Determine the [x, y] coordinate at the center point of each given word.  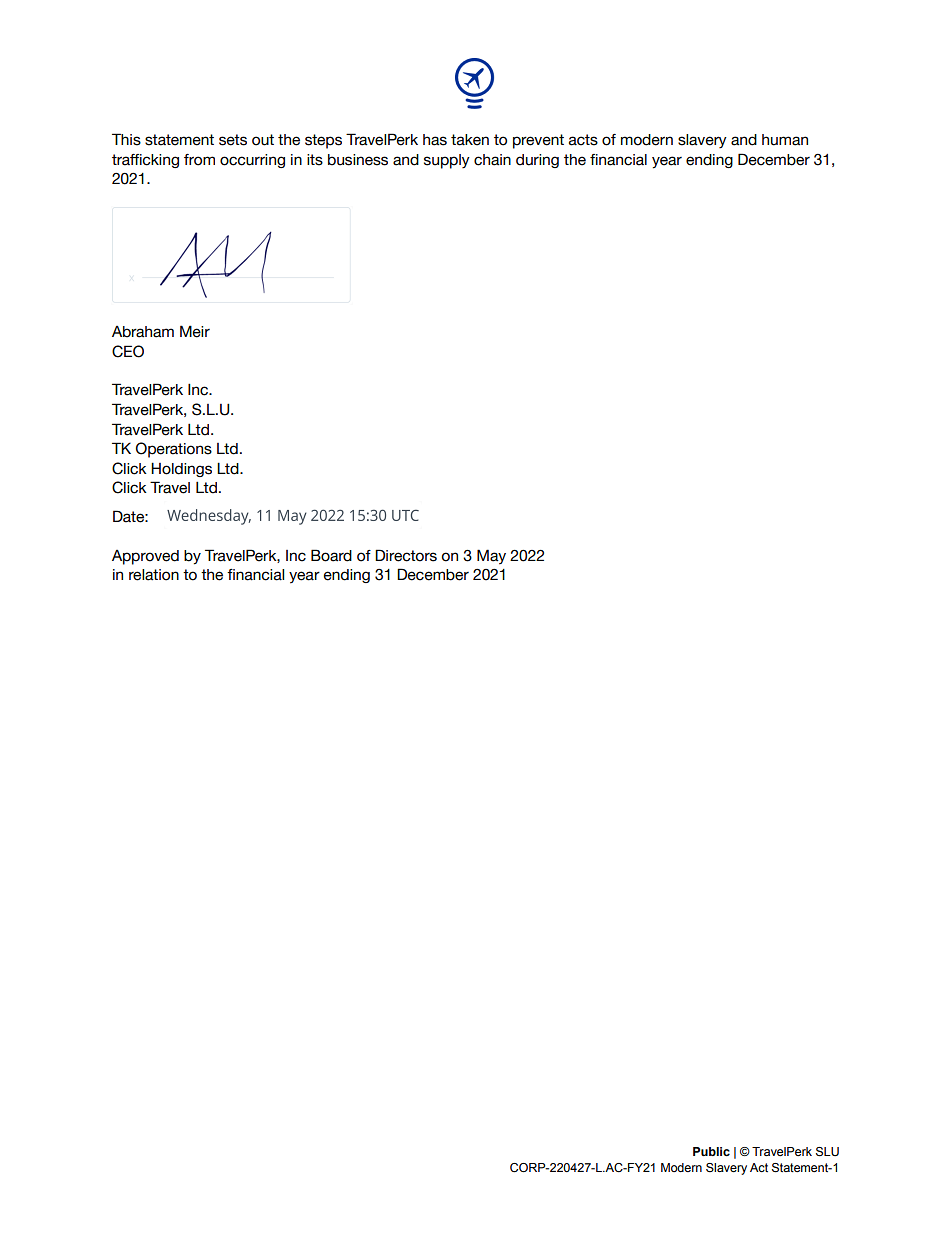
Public [711, 1151]
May [491, 557]
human [785, 140]
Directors [406, 555]
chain [492, 160]
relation [154, 575]
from [199, 160]
